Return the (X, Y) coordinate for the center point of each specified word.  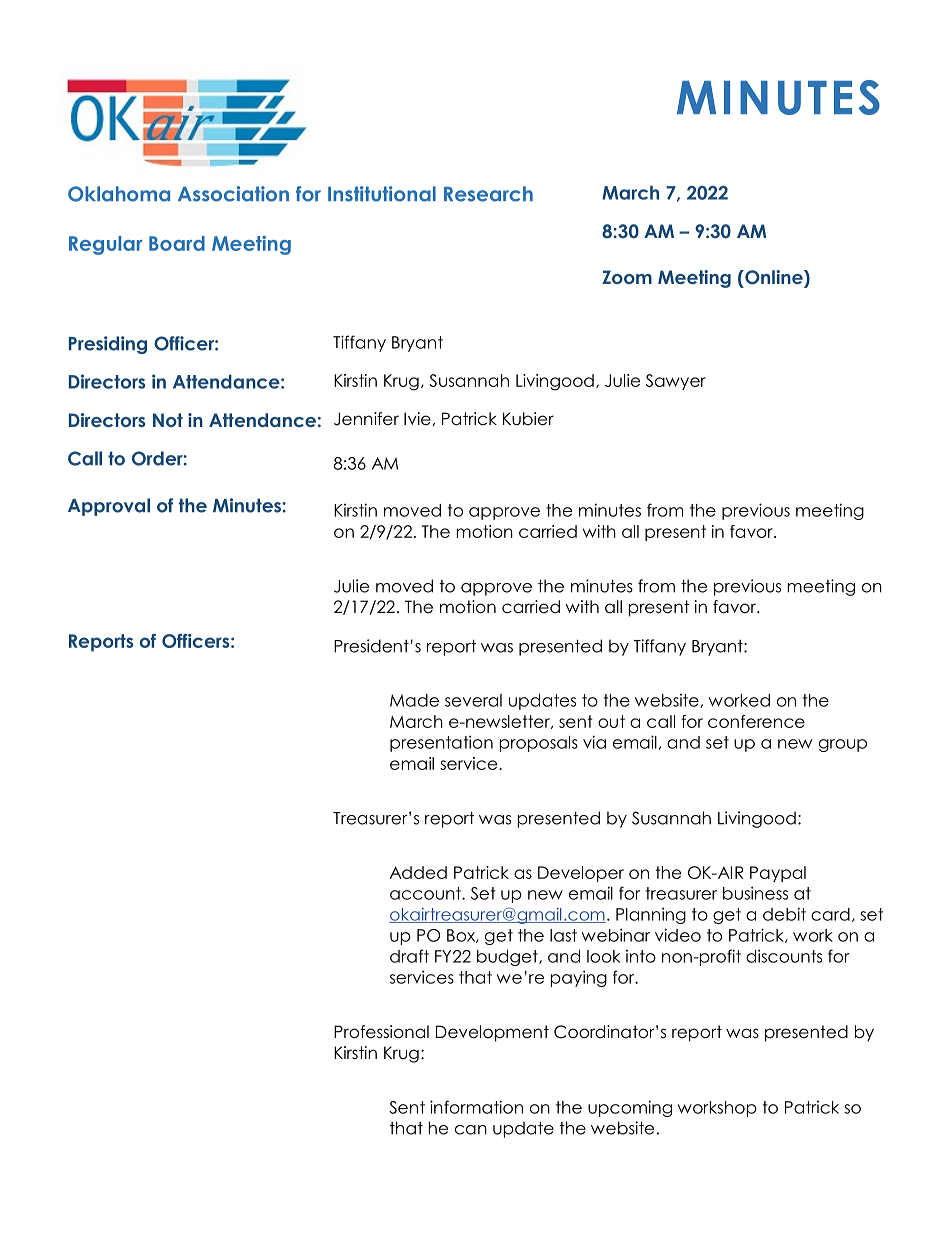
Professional (381, 1032)
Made (414, 700)
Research (488, 194)
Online (774, 277)
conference (756, 721)
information (476, 1107)
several (473, 700)
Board (177, 243)
